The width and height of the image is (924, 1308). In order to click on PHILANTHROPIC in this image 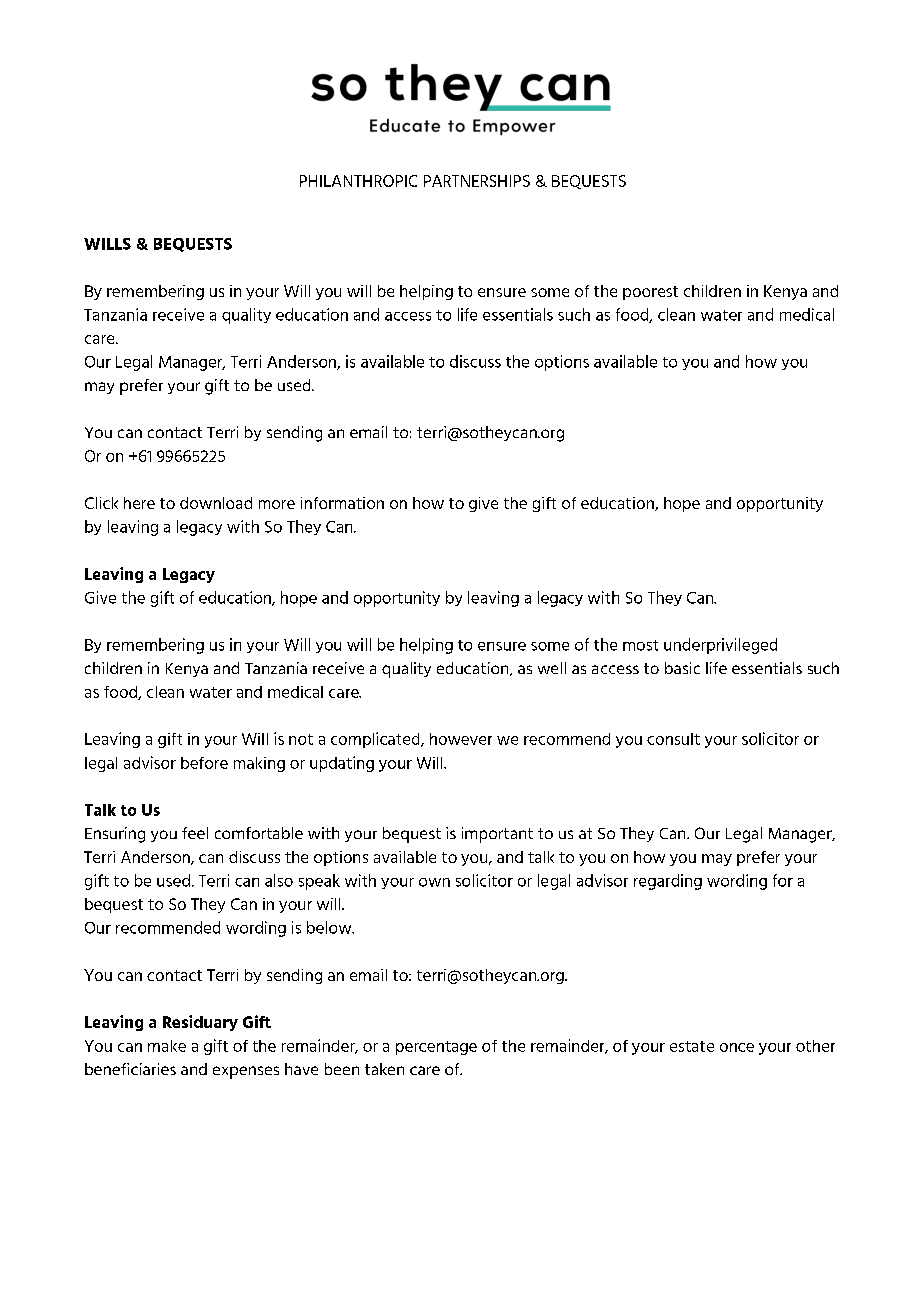, I will do `click(358, 181)`.
